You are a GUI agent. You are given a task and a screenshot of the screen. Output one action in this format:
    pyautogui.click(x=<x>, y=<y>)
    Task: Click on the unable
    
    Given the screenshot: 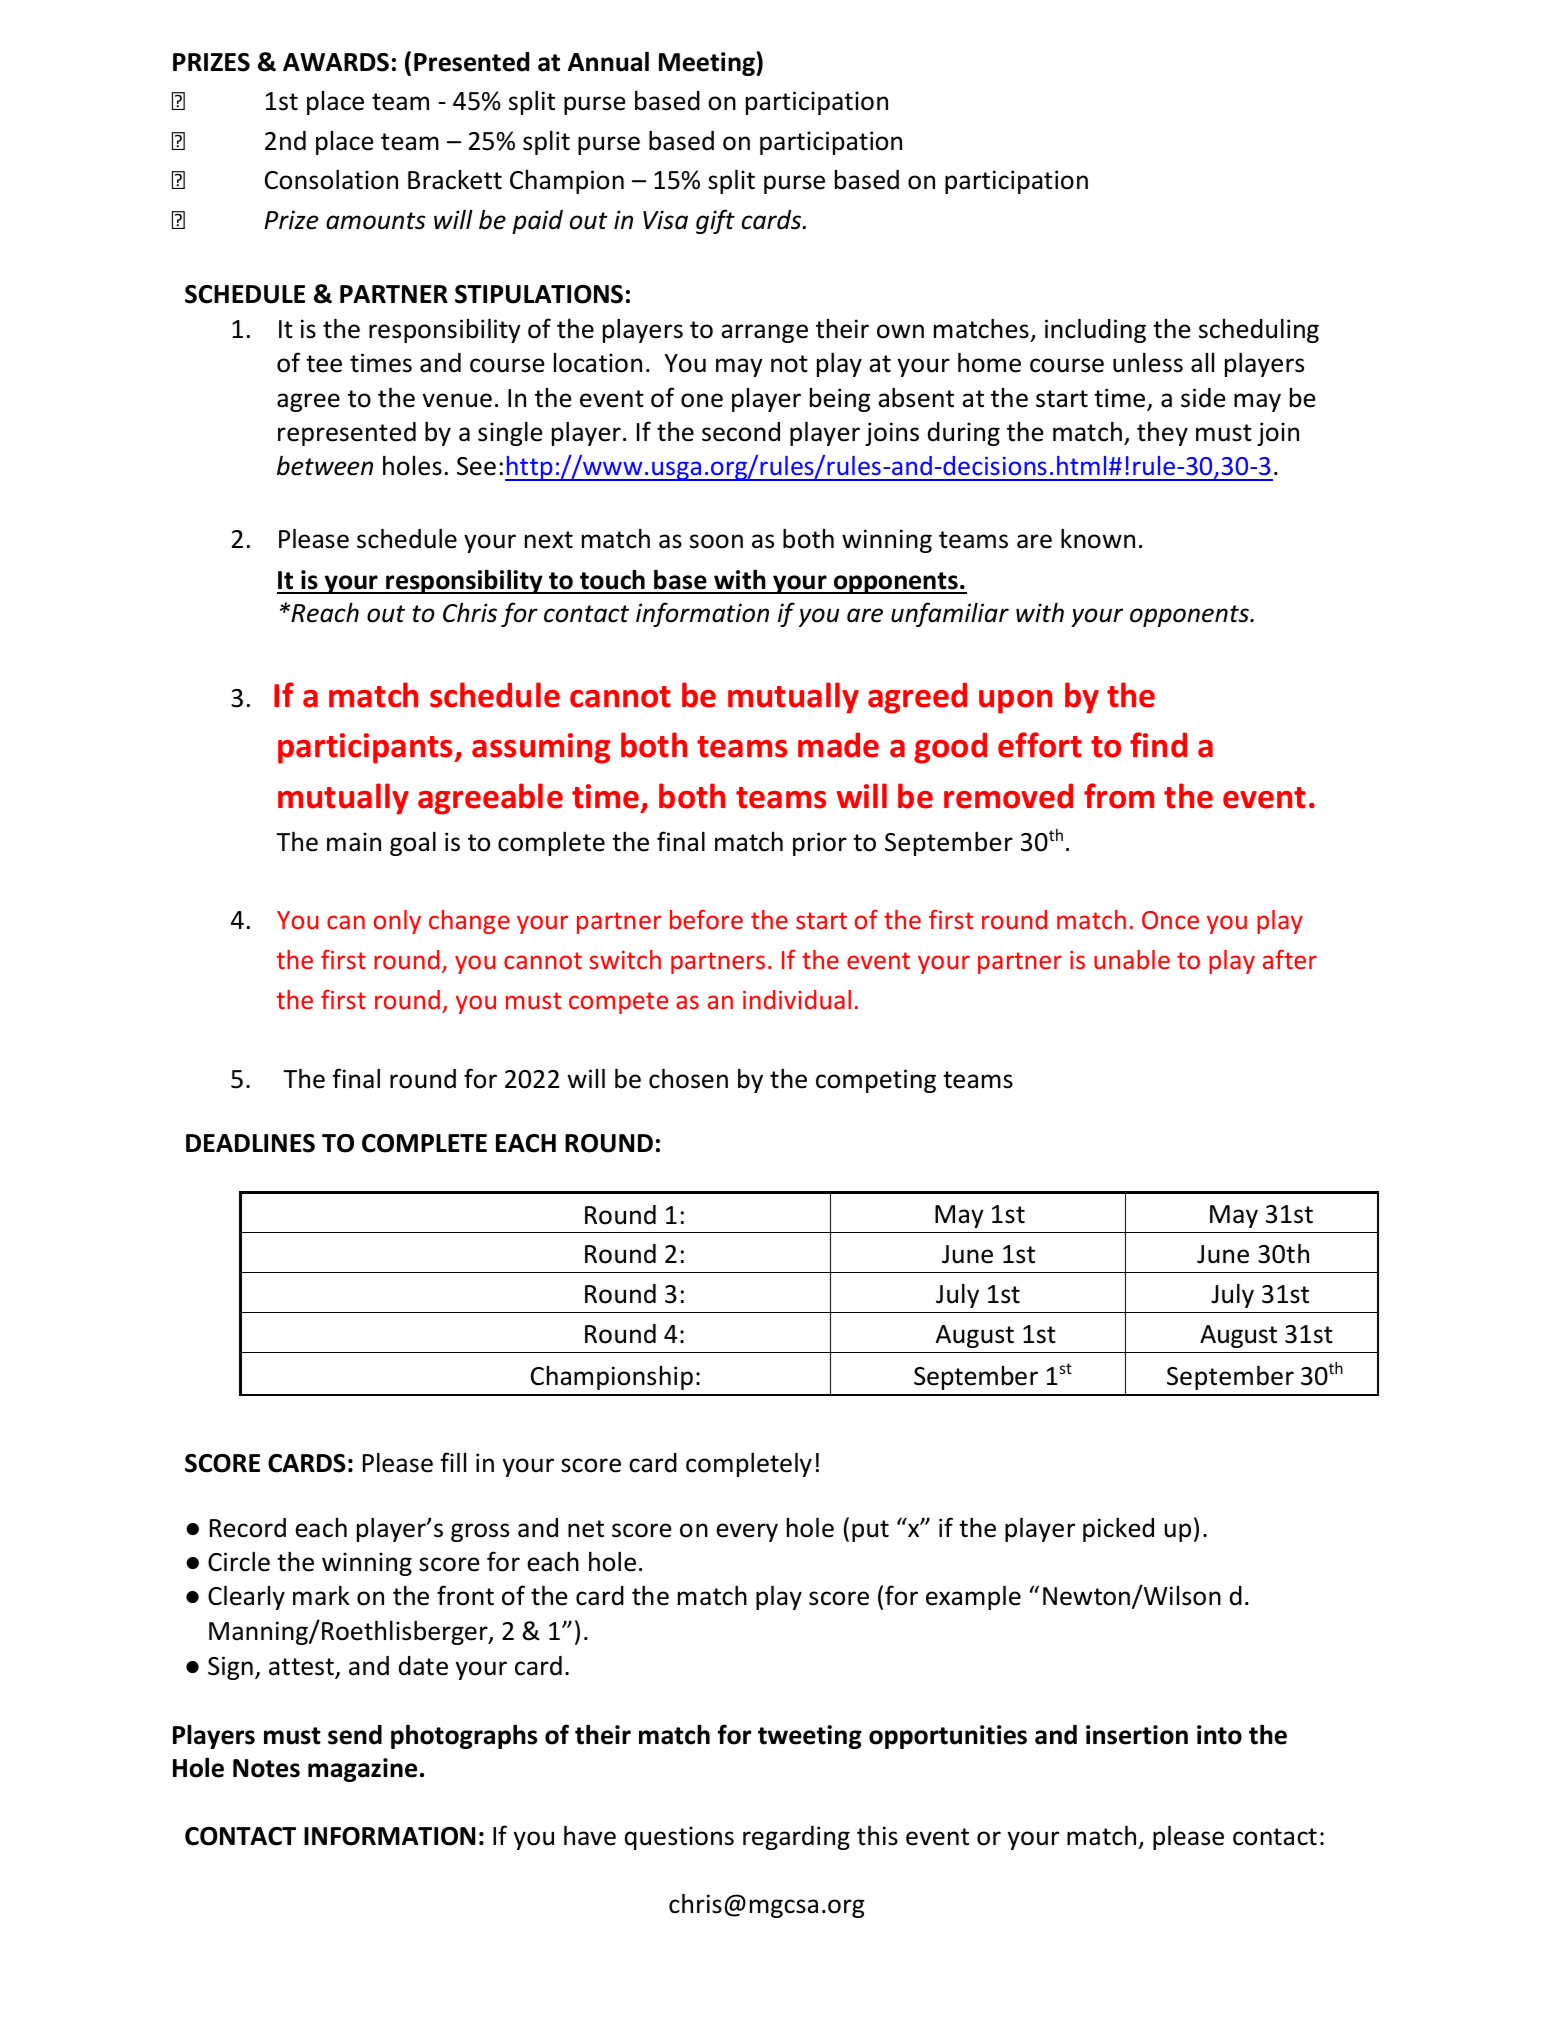 What is the action you would take?
    pyautogui.click(x=1132, y=959)
